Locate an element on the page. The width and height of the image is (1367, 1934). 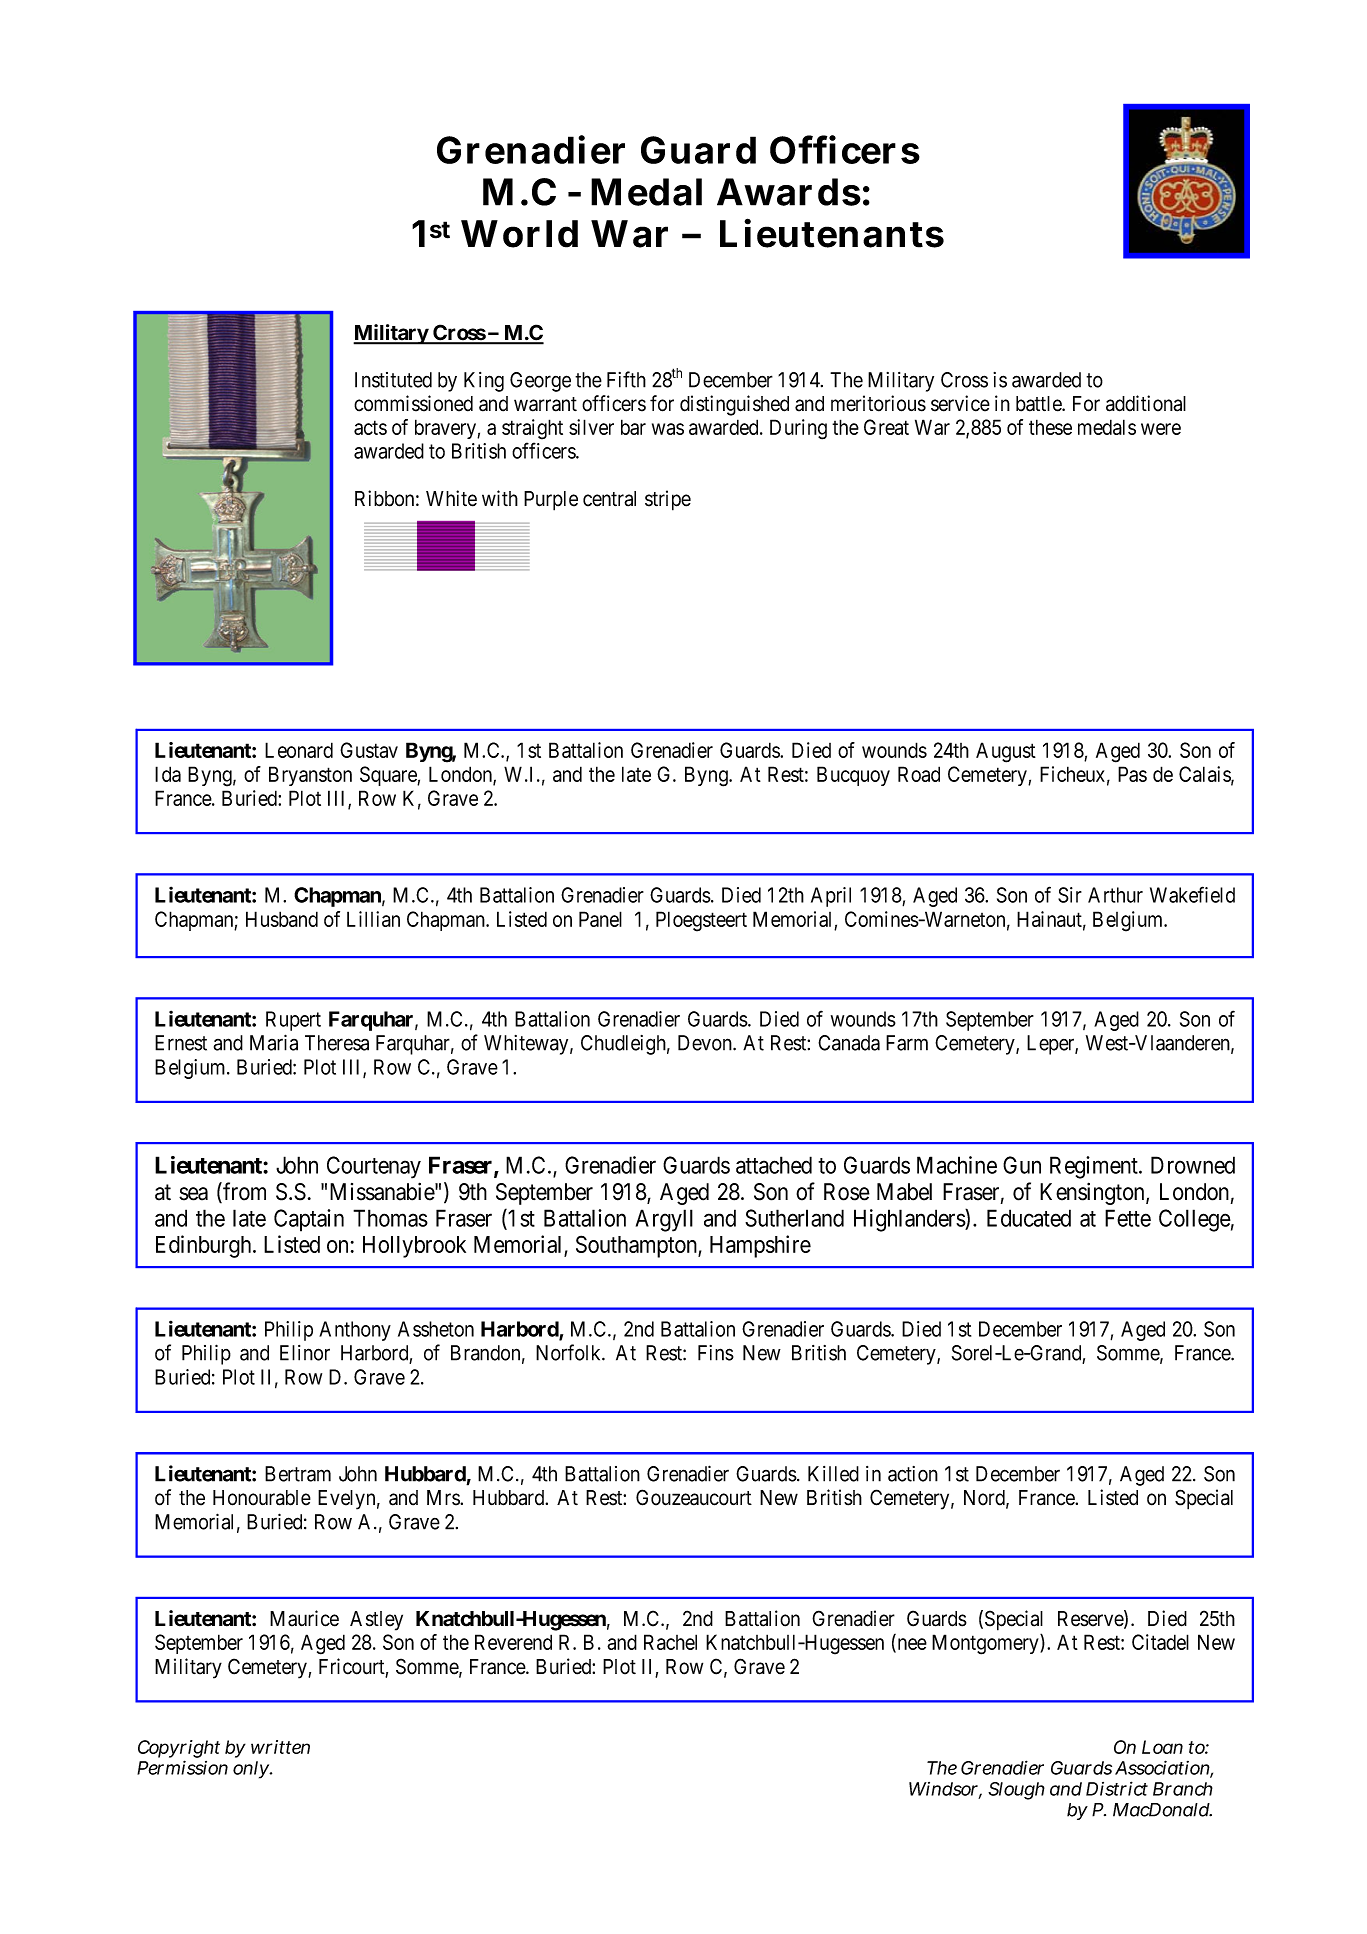
battle is located at coordinates (1039, 404).
